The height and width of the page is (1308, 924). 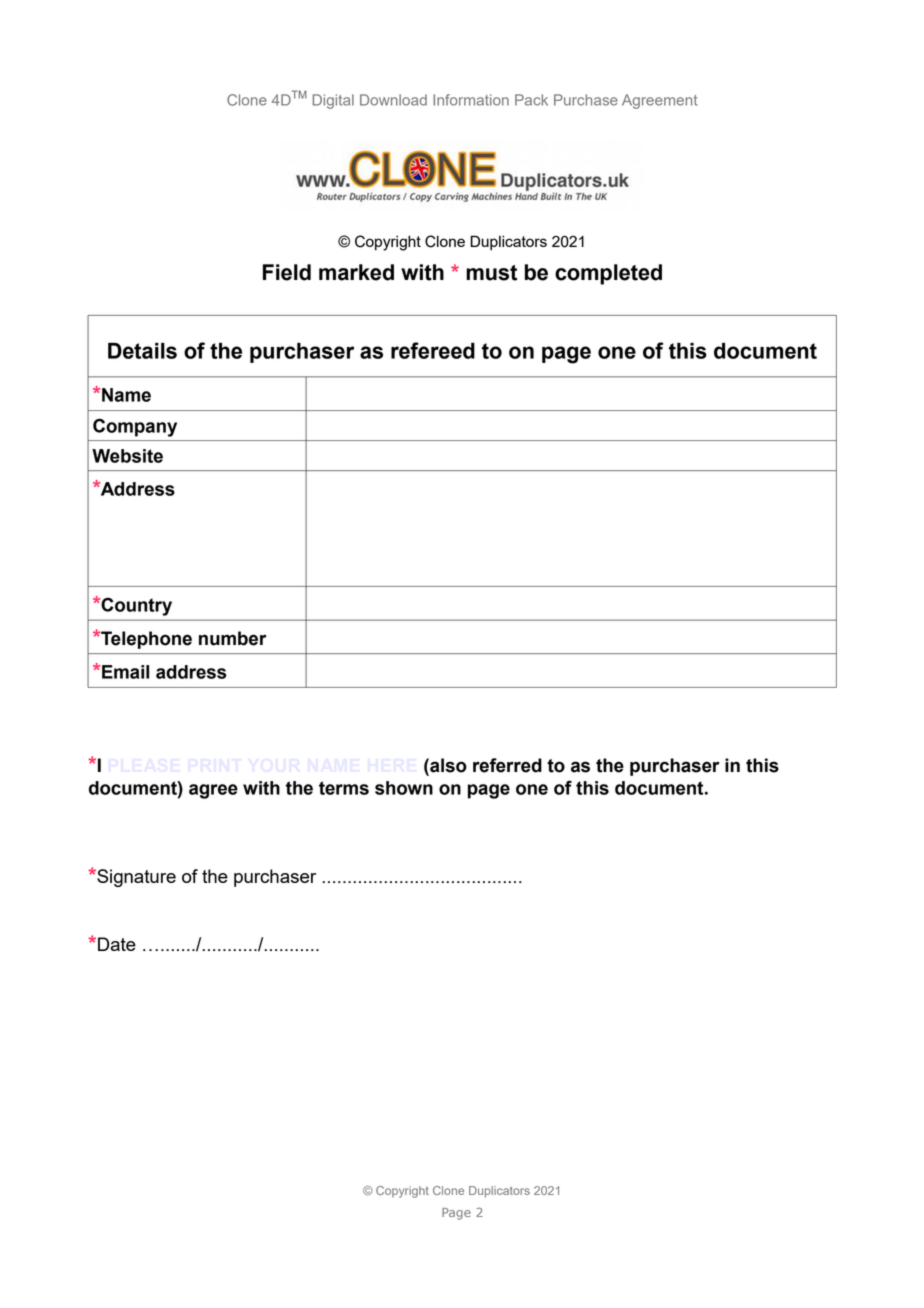 What do you see at coordinates (287, 272) in the page?
I see `Field` at bounding box center [287, 272].
